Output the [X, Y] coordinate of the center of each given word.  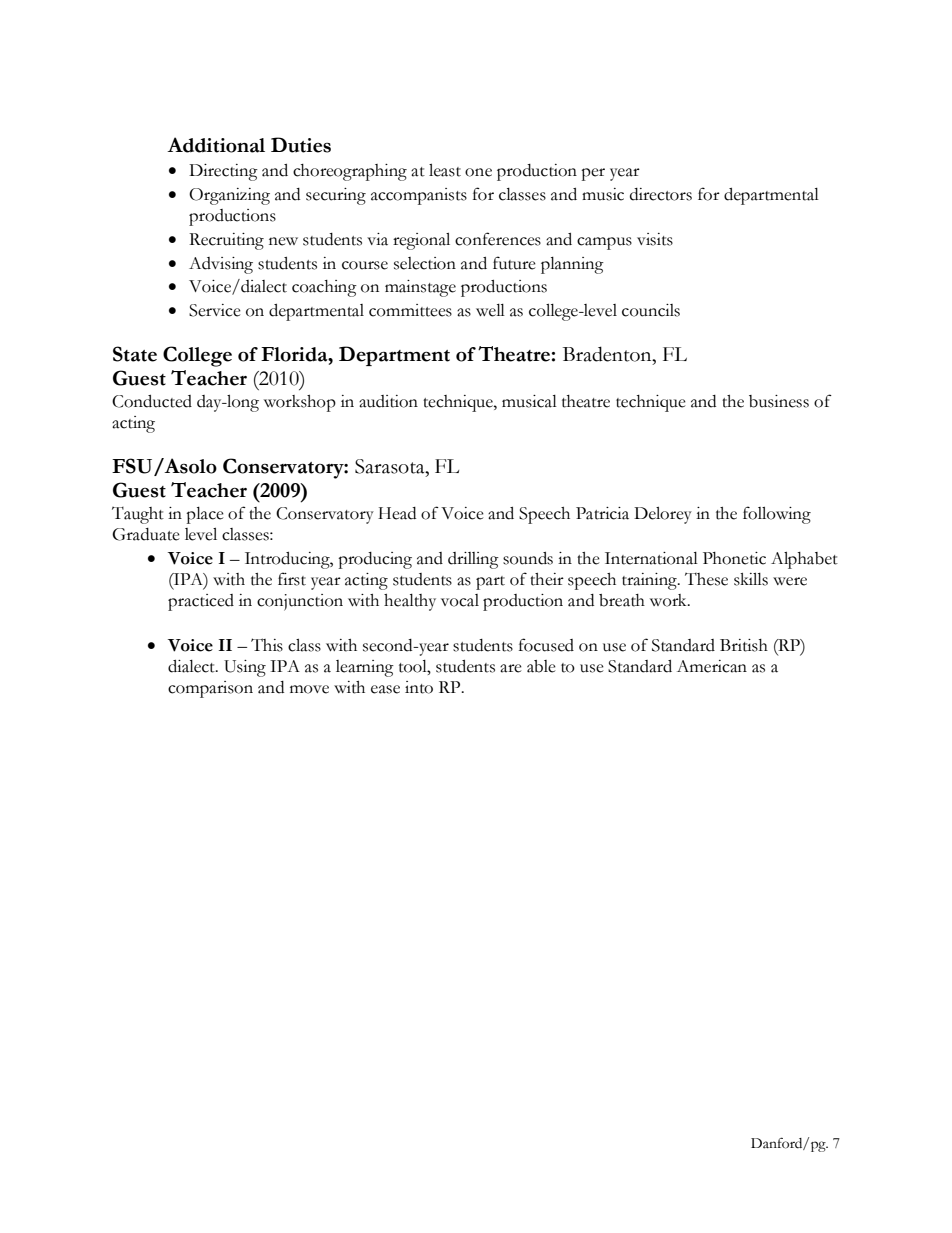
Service [215, 310]
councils [651, 310]
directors [661, 194]
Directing [223, 172]
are [511, 668]
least [445, 170]
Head [397, 513]
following [777, 515]
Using [245, 668]
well [490, 310]
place [205, 515]
